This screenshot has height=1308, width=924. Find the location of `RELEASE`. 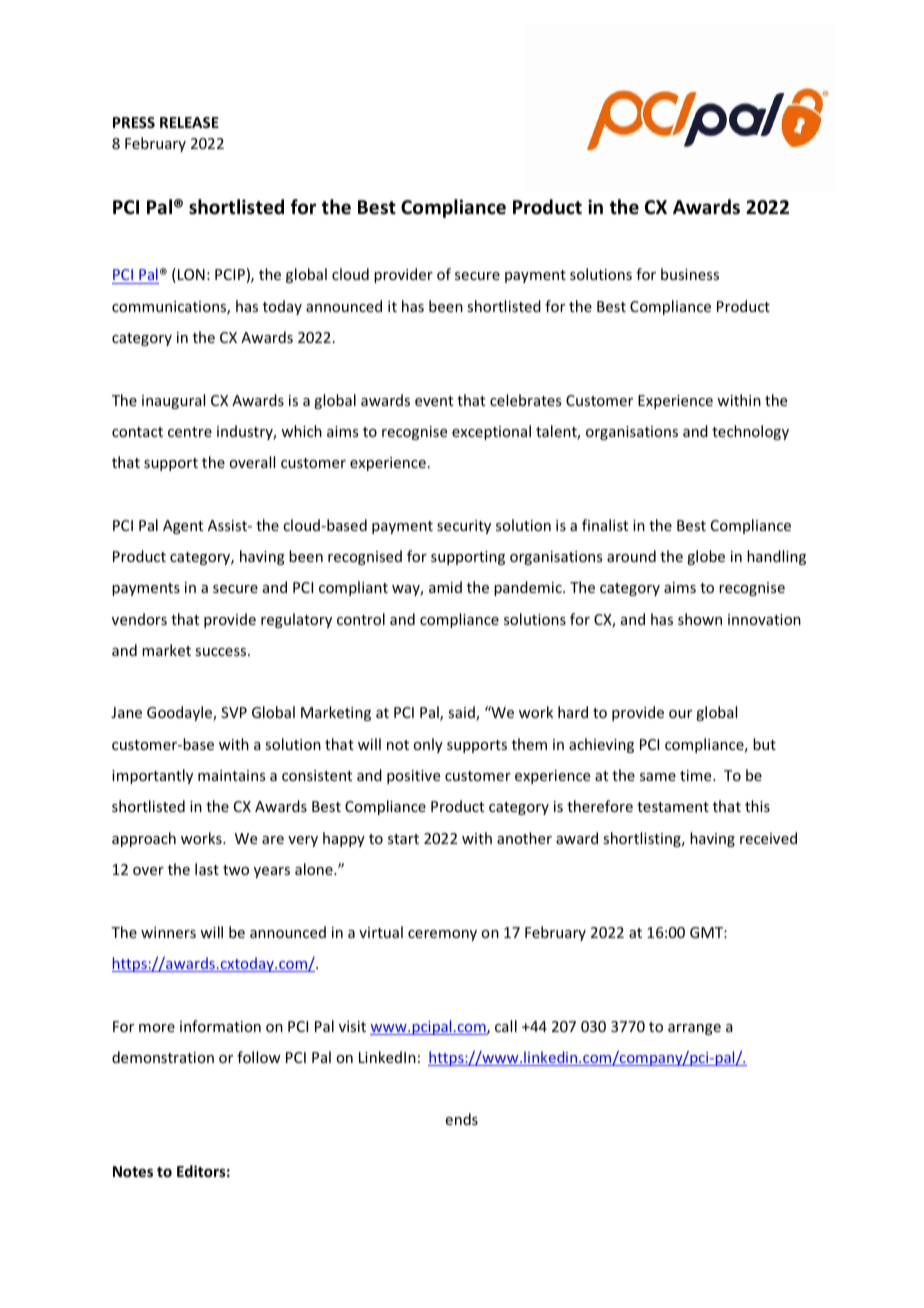

RELEASE is located at coordinates (189, 122).
